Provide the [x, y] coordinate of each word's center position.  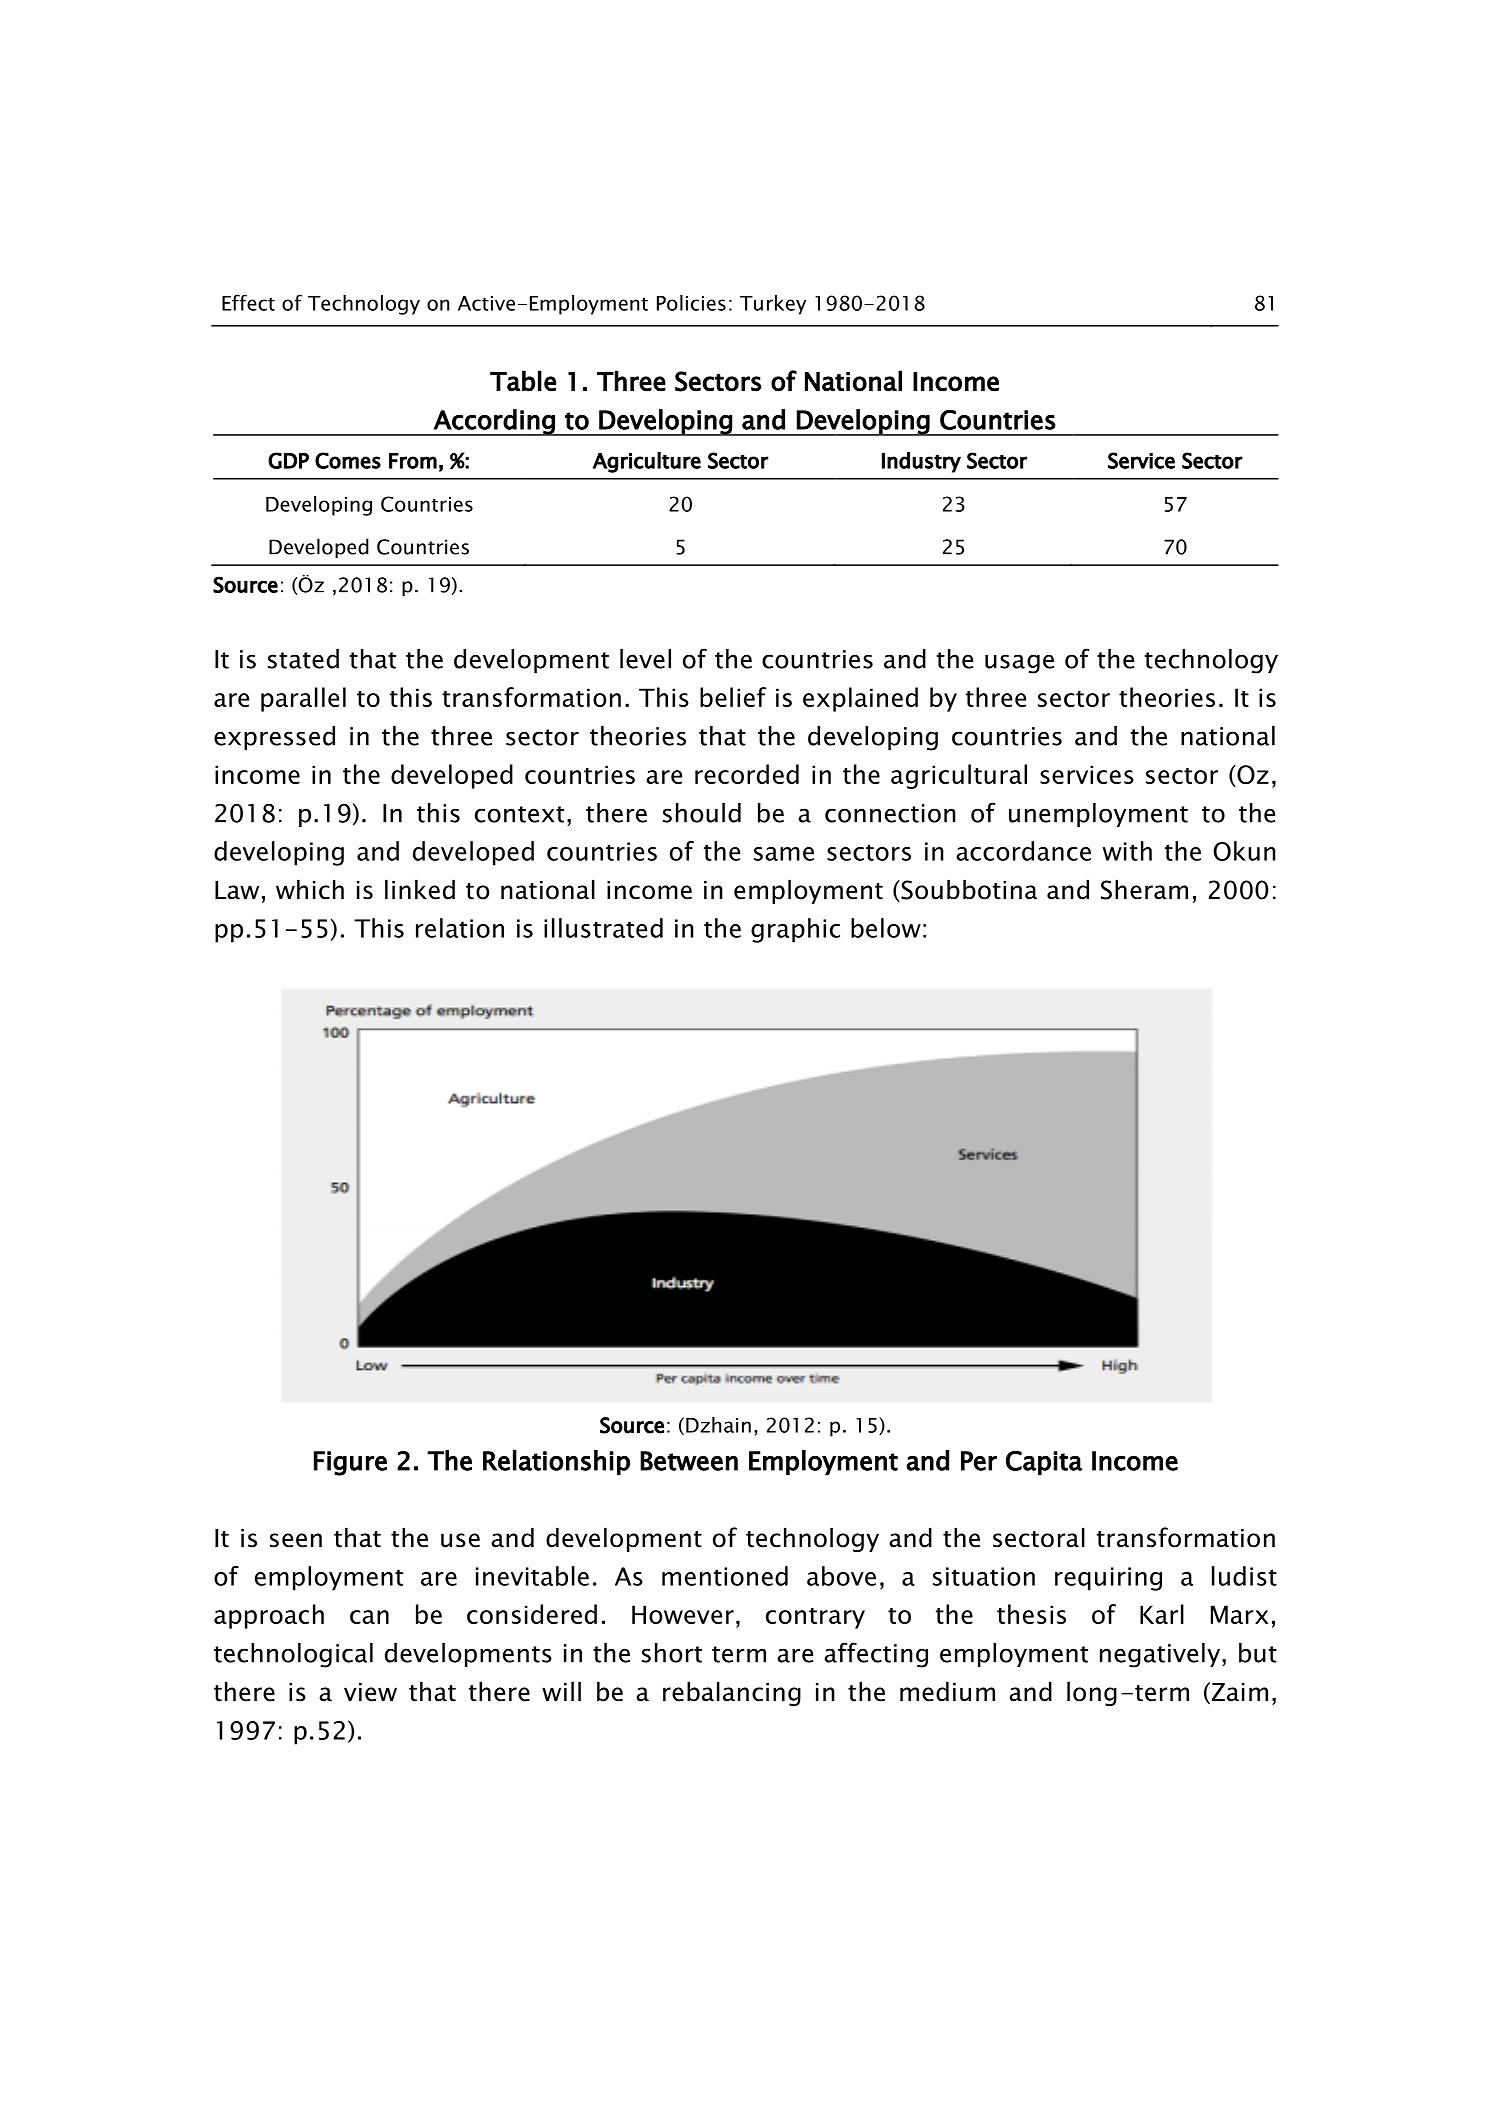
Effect [248, 302]
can [369, 1617]
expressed [274, 738]
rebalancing [732, 1693]
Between [689, 1461]
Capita [1044, 1463]
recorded [747, 774]
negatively [1161, 1655]
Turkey [773, 305]
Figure [350, 1463]
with [1127, 851]
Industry [921, 462]
